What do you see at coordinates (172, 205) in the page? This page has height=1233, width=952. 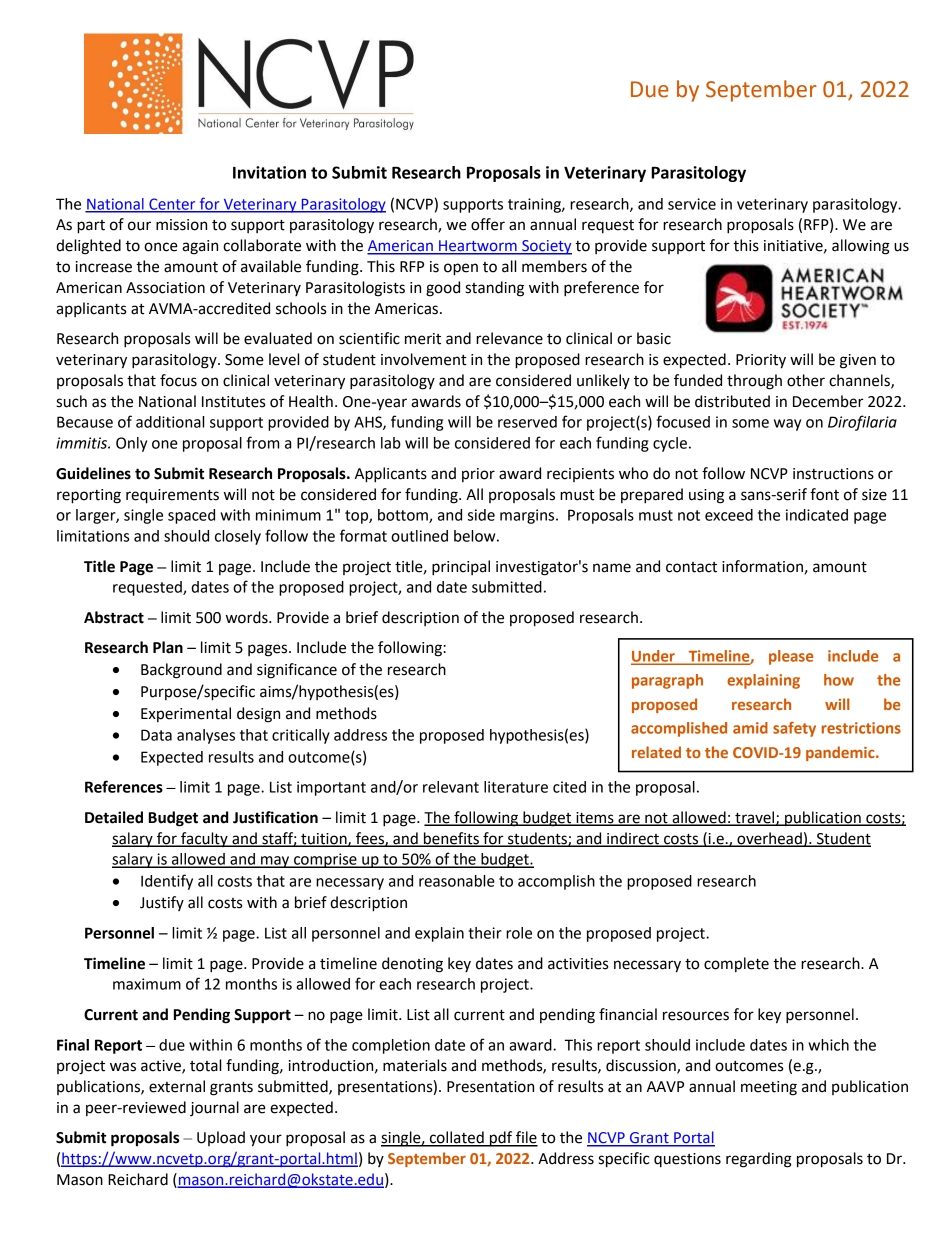 I see `Center` at bounding box center [172, 205].
